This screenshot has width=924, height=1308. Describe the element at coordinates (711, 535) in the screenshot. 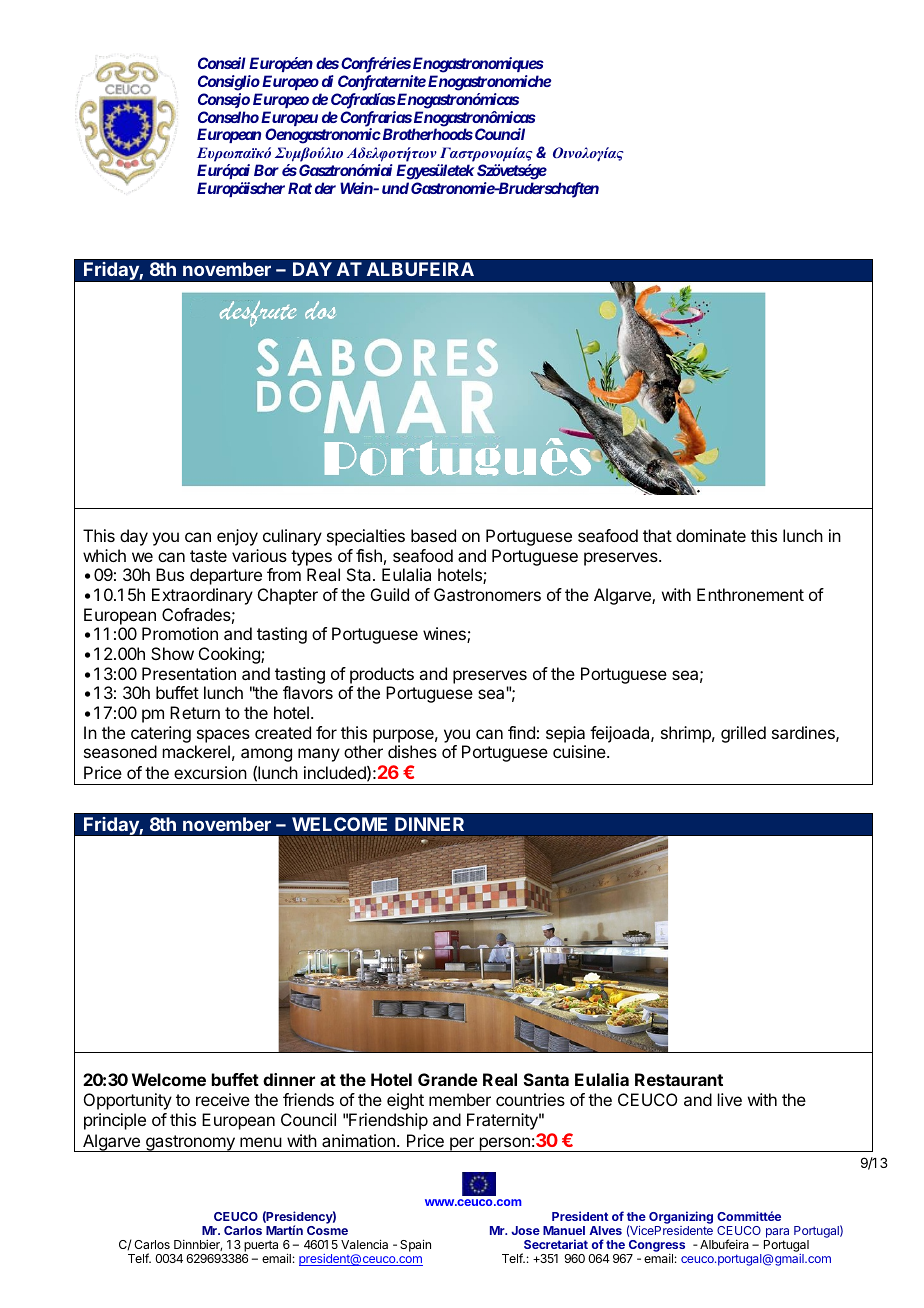

I see `dominate` at that location.
